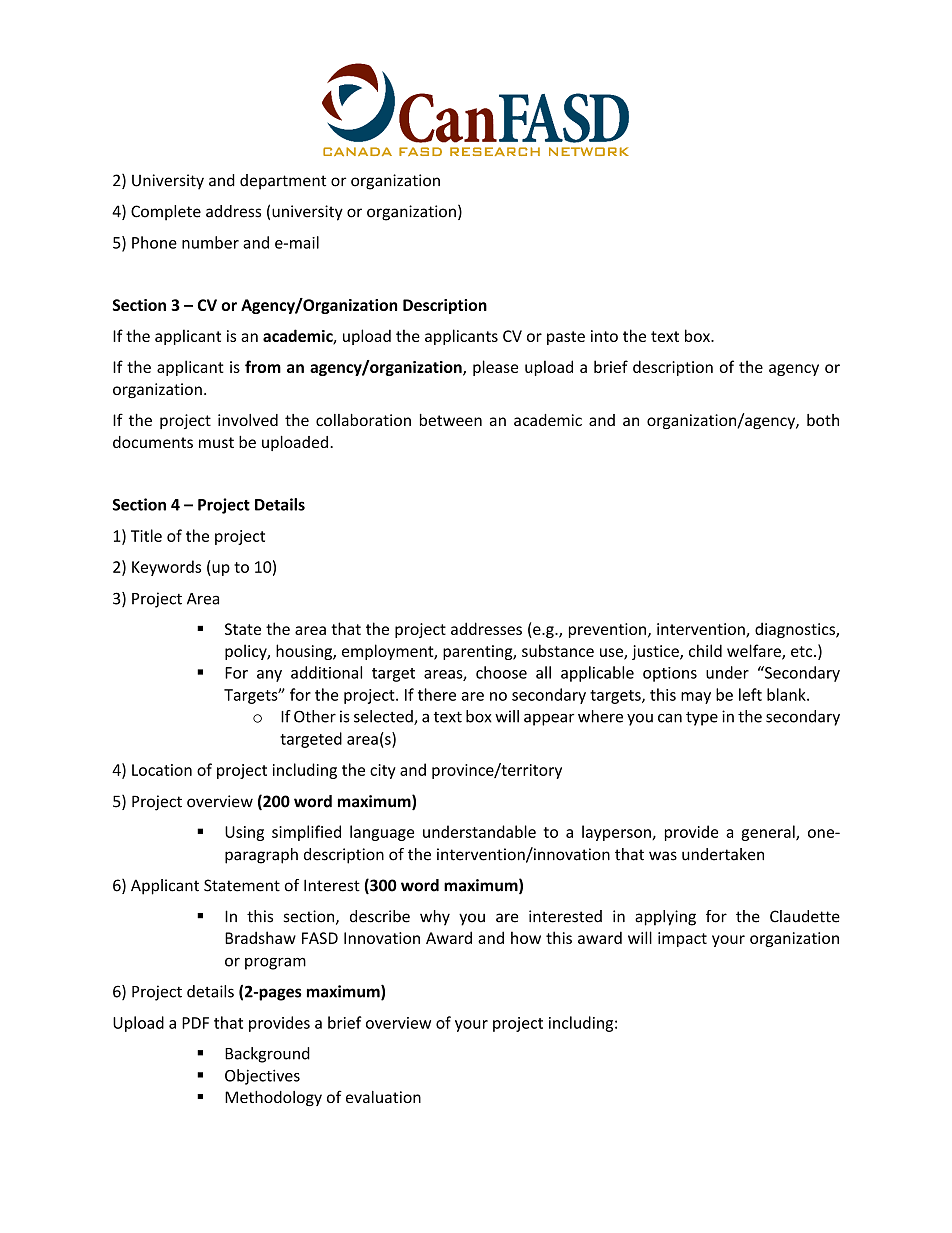 The height and width of the screenshot is (1233, 952). What do you see at coordinates (383, 1097) in the screenshot?
I see `evaluation` at bounding box center [383, 1097].
